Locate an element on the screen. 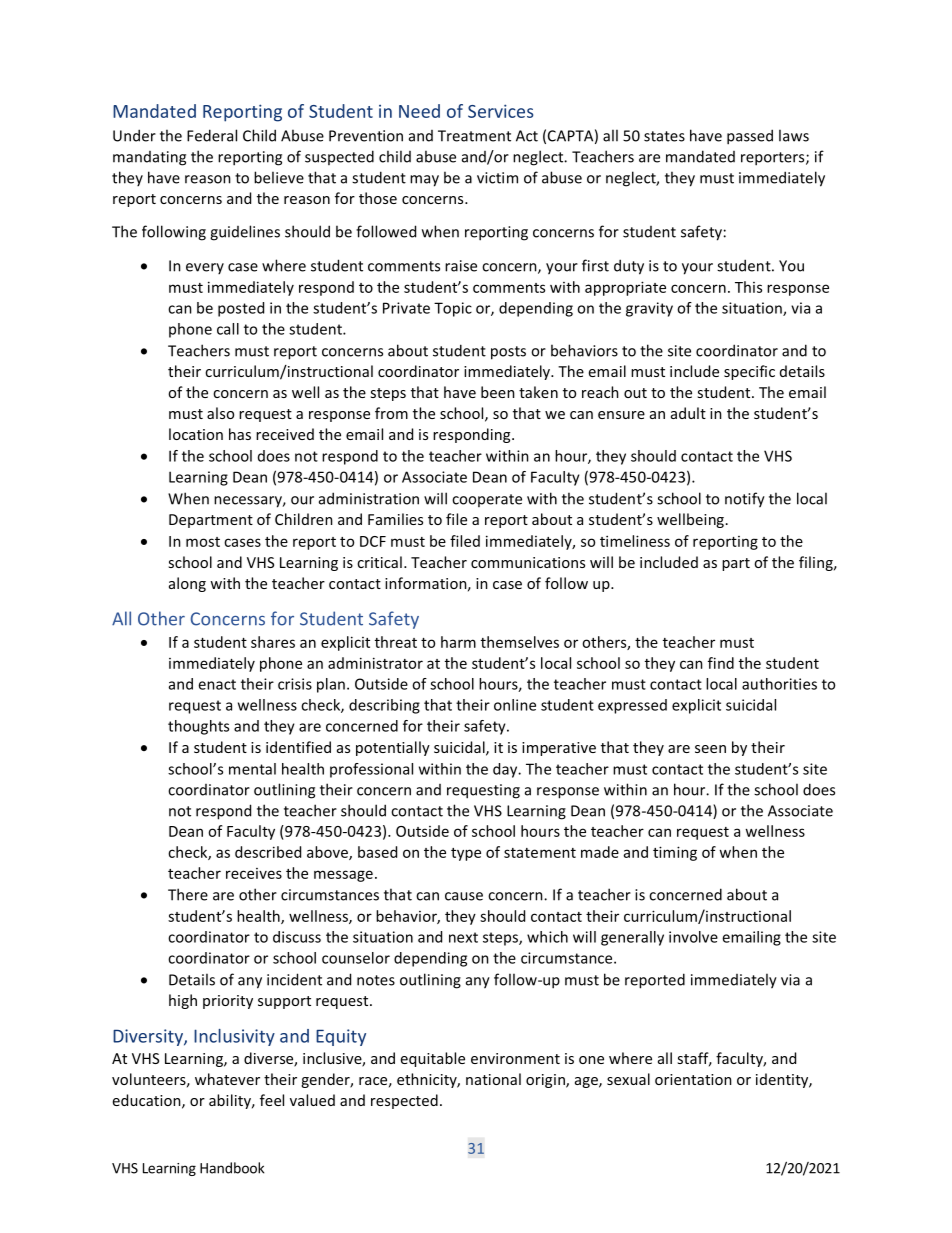 The height and width of the screenshot is (1233, 952). harm is located at coordinates (458, 642).
